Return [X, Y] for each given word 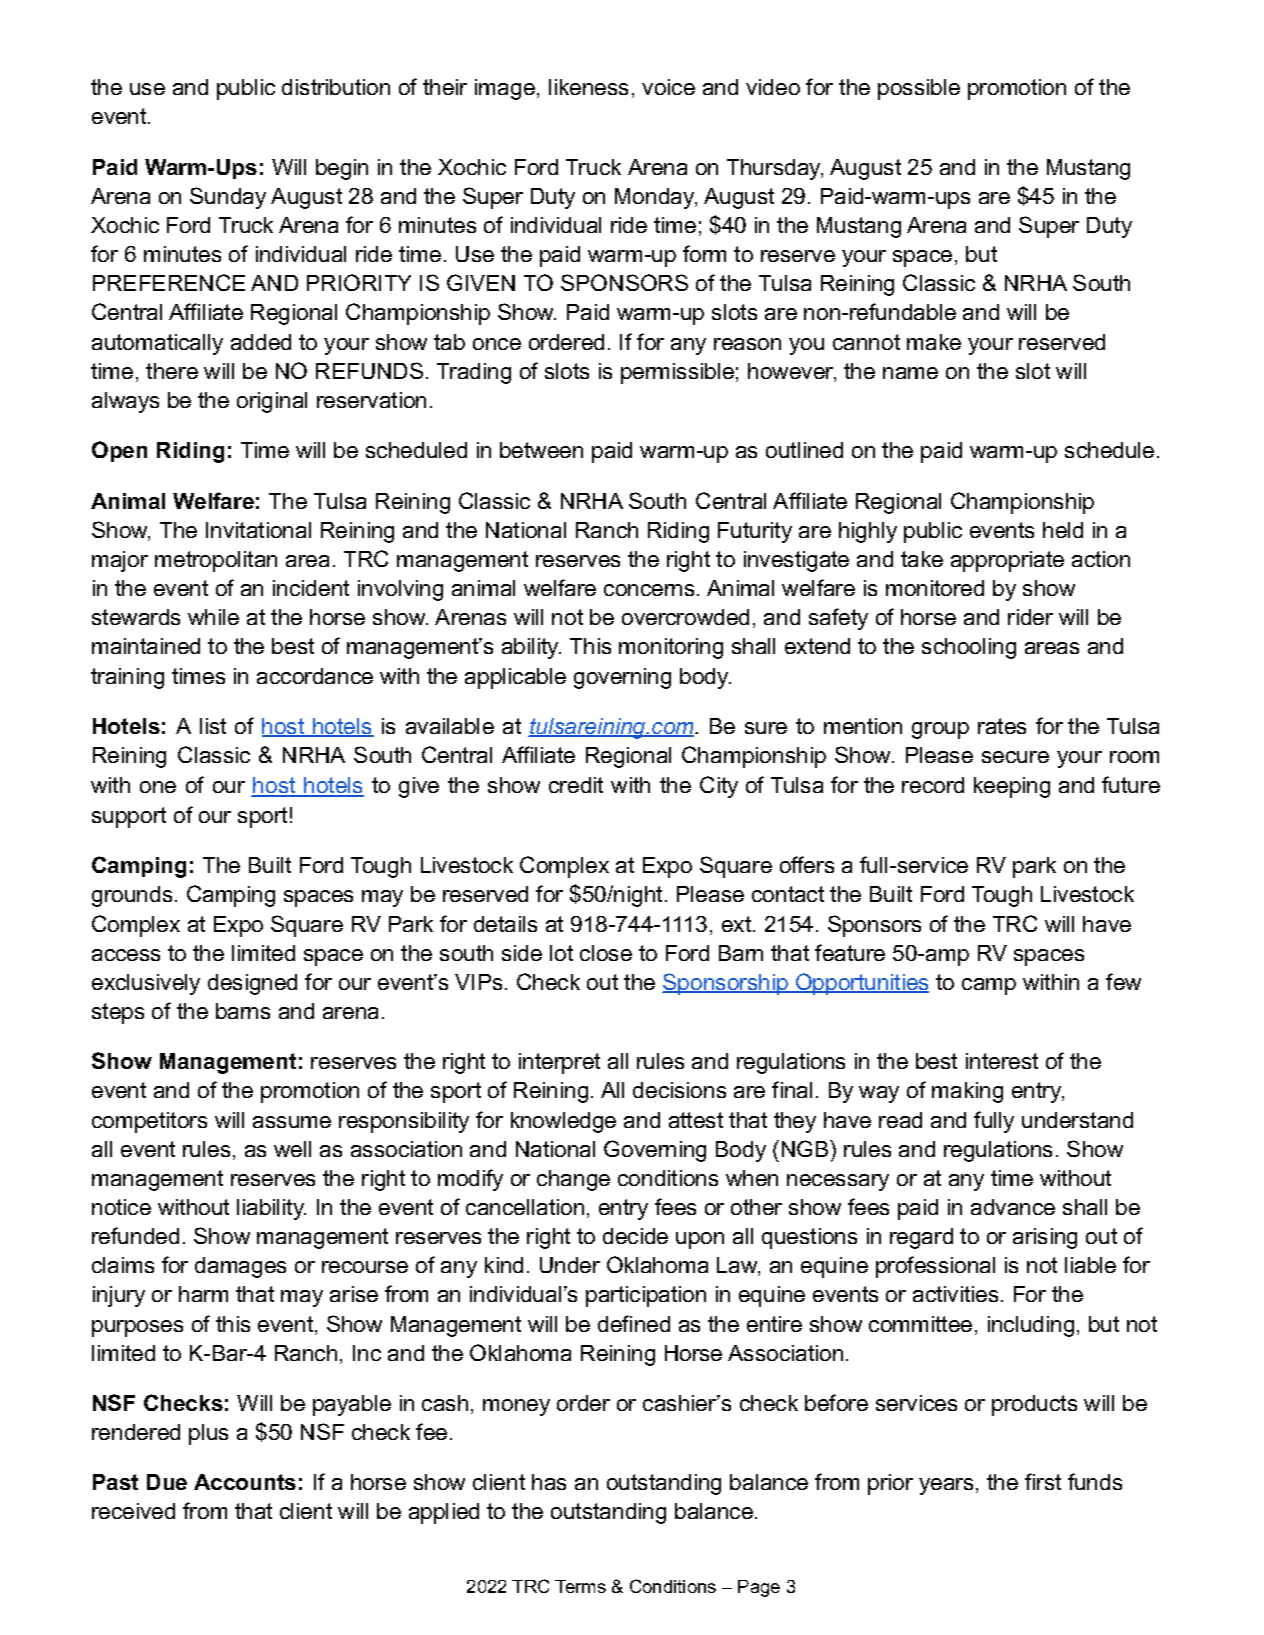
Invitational [258, 530]
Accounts [245, 1482]
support [129, 817]
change [573, 1180]
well [292, 1149]
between [541, 450]
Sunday [228, 198]
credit [576, 785]
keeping [1012, 787]
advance [1013, 1207]
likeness [588, 87]
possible [919, 89]
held [1063, 530]
